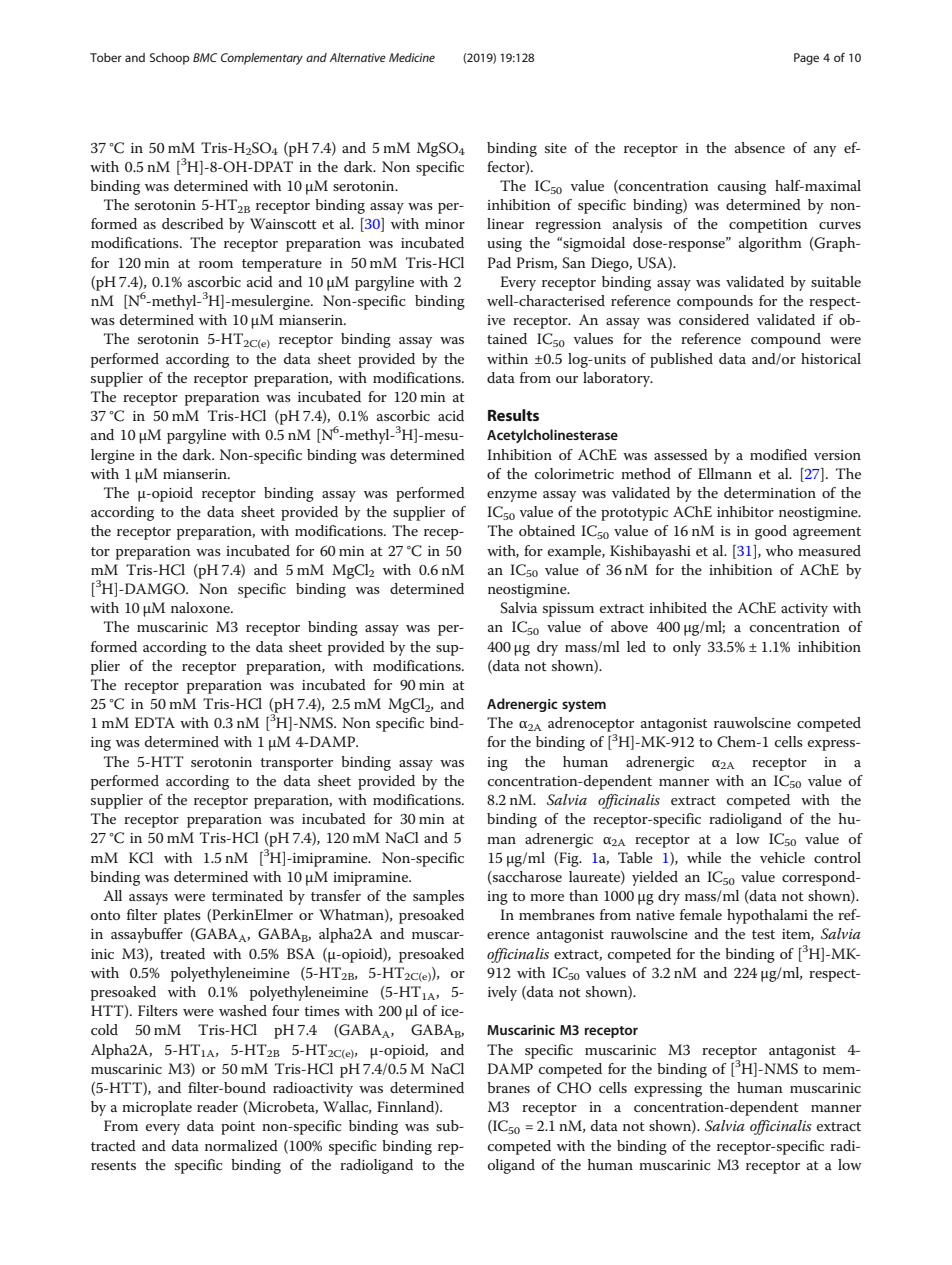 This screenshot has width=952, height=1265. Describe the element at coordinates (217, 1106) in the screenshot. I see `reader` at that location.
